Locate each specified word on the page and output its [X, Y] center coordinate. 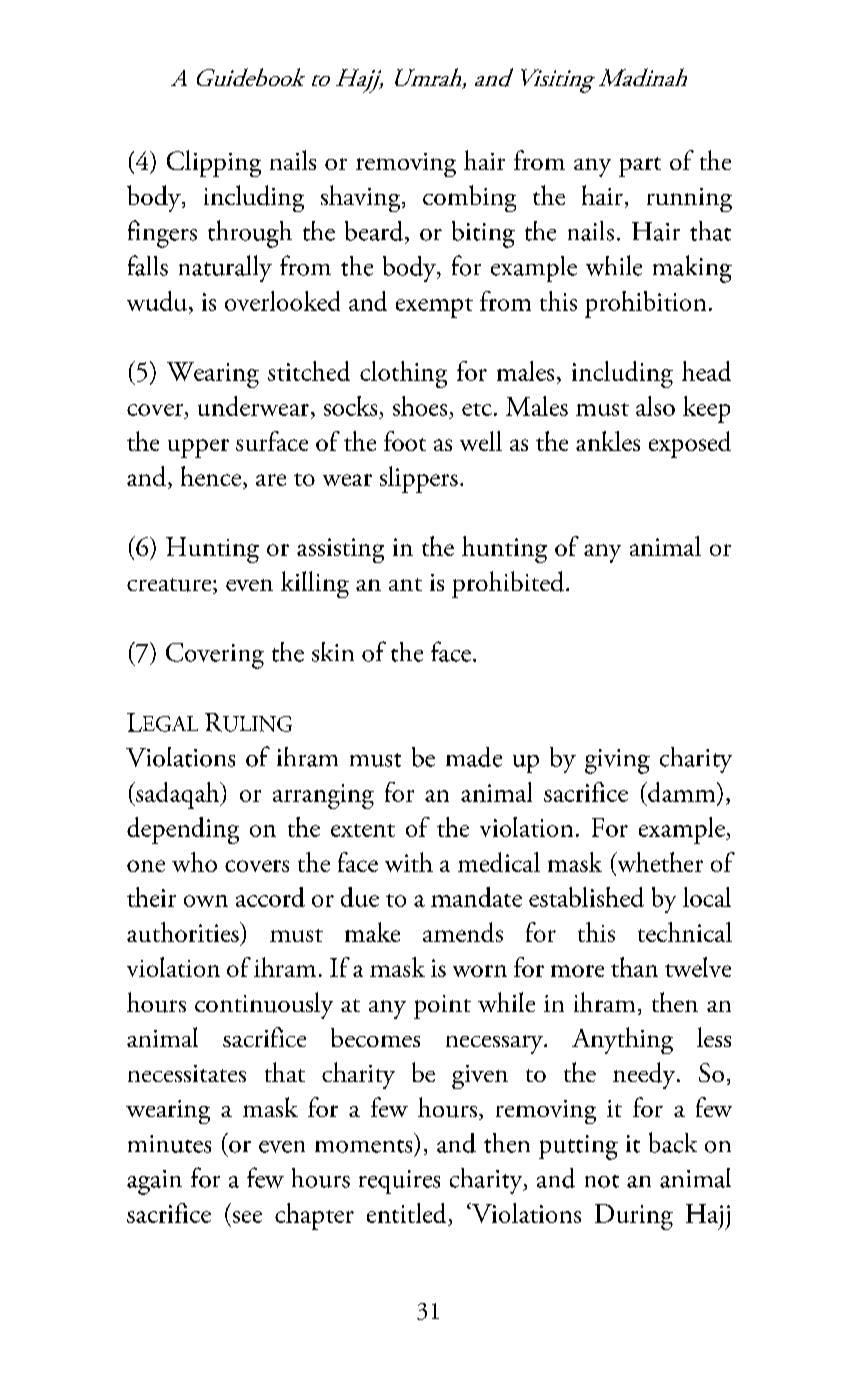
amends [463, 932]
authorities [184, 932]
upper [198, 448]
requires [399, 1182]
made [474, 757]
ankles [608, 441]
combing [469, 198]
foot [405, 441]
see [247, 1217]
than [634, 967]
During [634, 1217]
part [640, 167]
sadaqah [177, 795]
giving [617, 761]
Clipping [214, 163]
